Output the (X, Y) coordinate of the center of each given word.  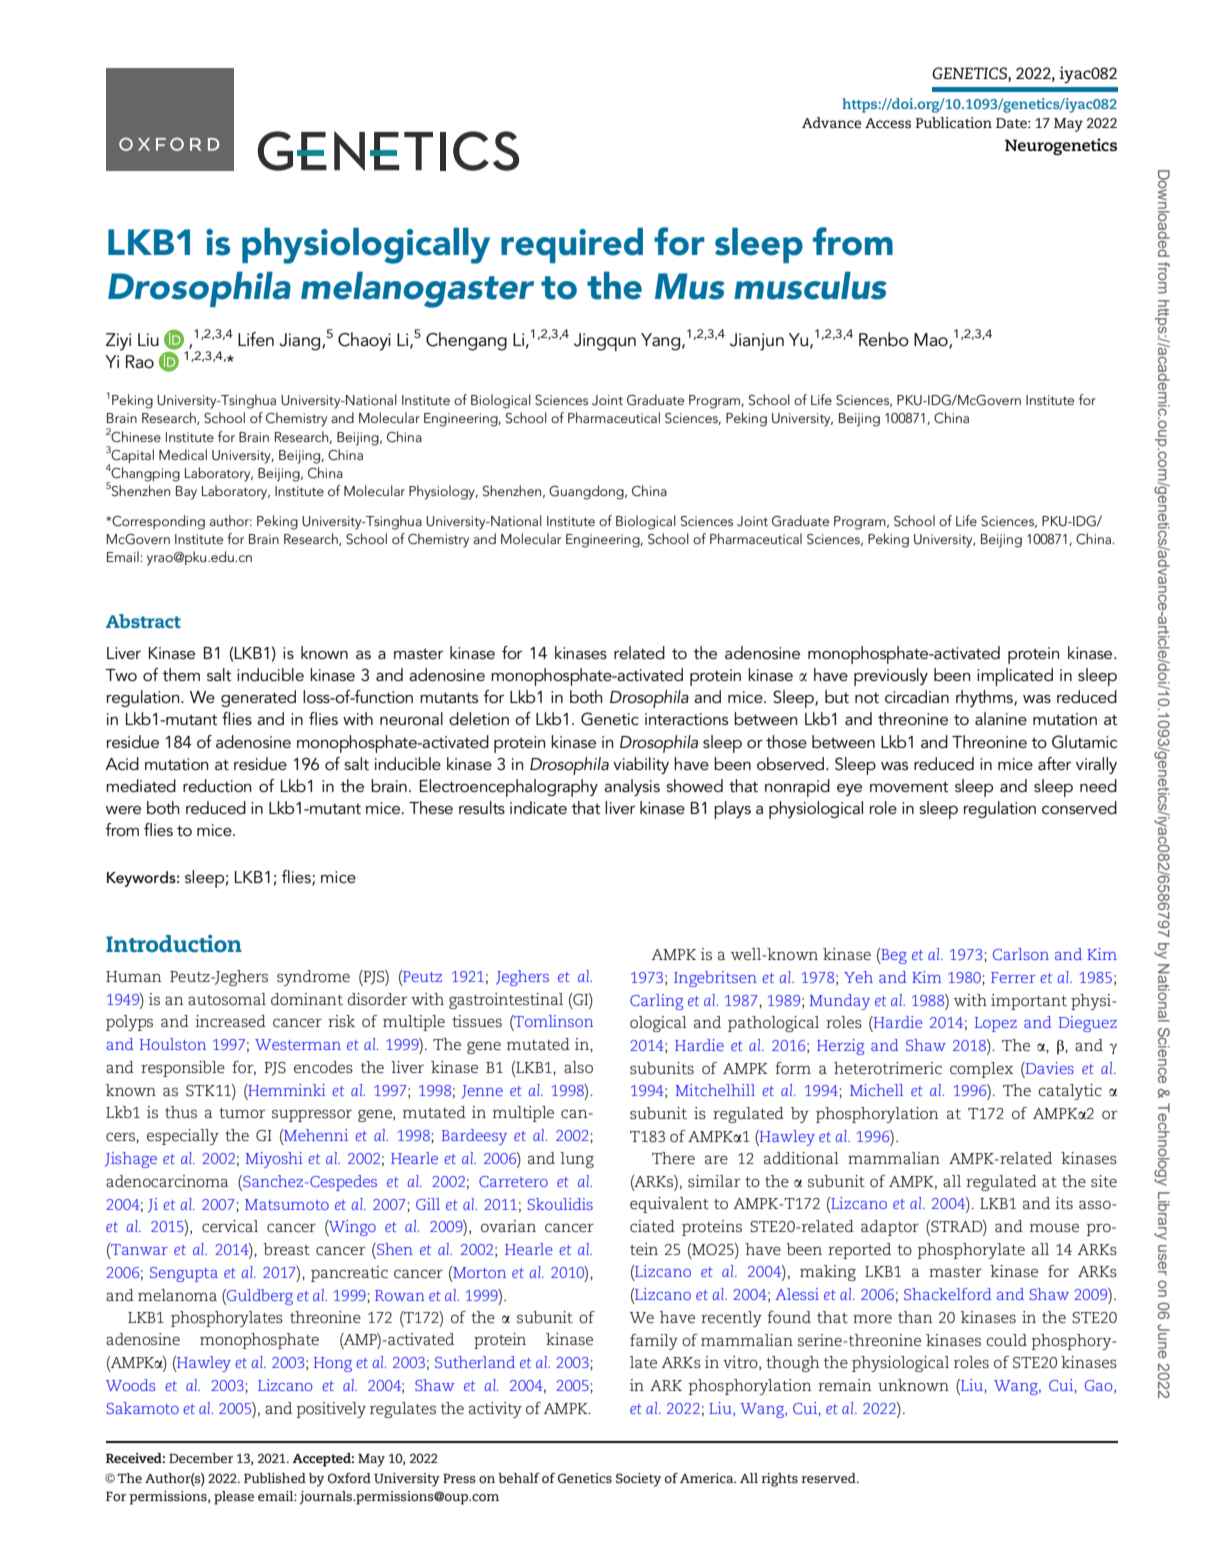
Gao (1100, 1386)
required (572, 245)
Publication (954, 122)
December (201, 1458)
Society (638, 1480)
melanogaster (417, 289)
